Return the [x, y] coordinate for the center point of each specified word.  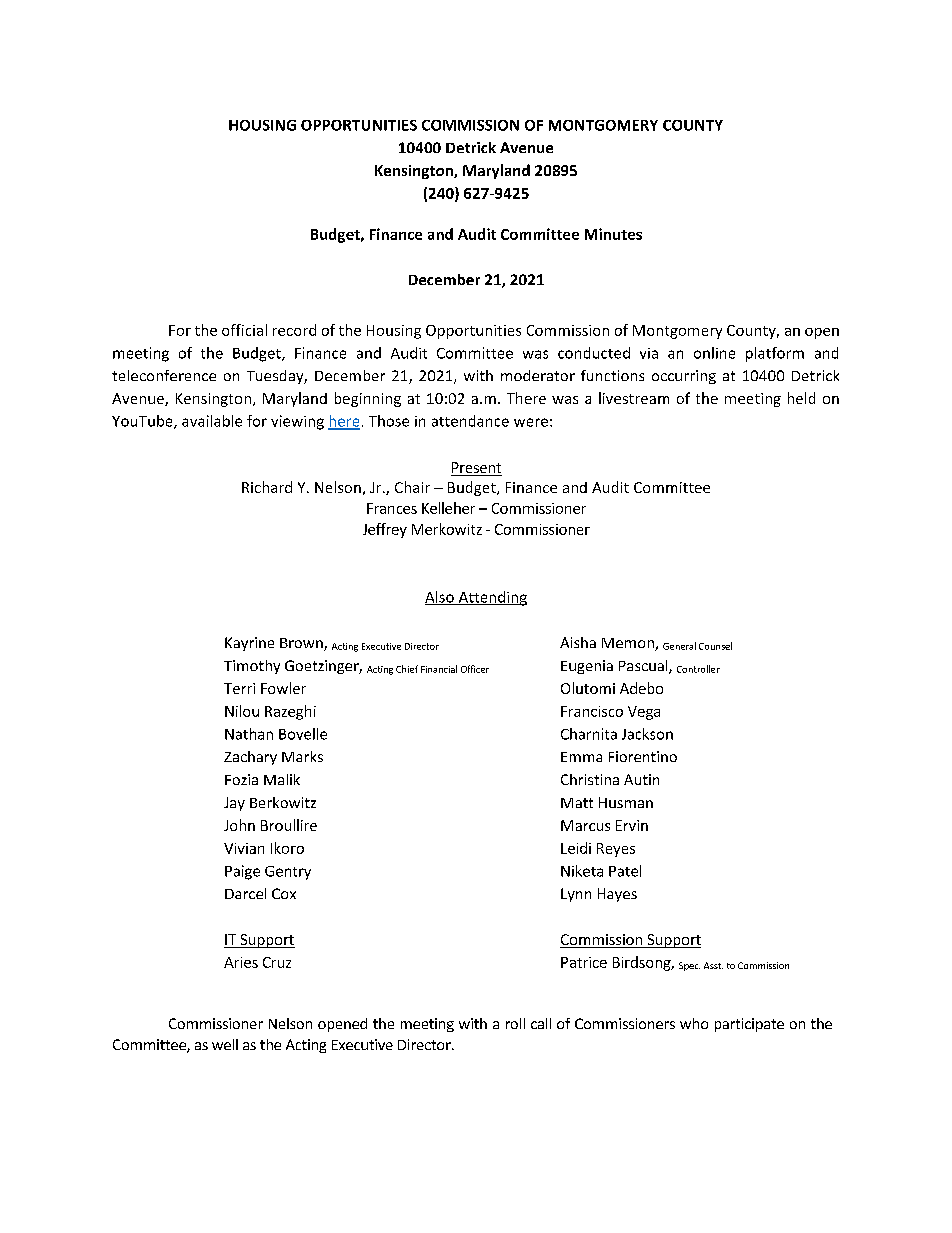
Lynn [576, 895]
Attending [491, 598]
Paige [242, 872]
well [225, 1044]
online [714, 353]
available [212, 421]
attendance [470, 421]
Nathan [249, 734]
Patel [625, 871]
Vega [644, 713]
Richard [267, 487]
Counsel [715, 646]
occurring [684, 377]
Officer [475, 669]
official [244, 330]
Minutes [613, 234]
